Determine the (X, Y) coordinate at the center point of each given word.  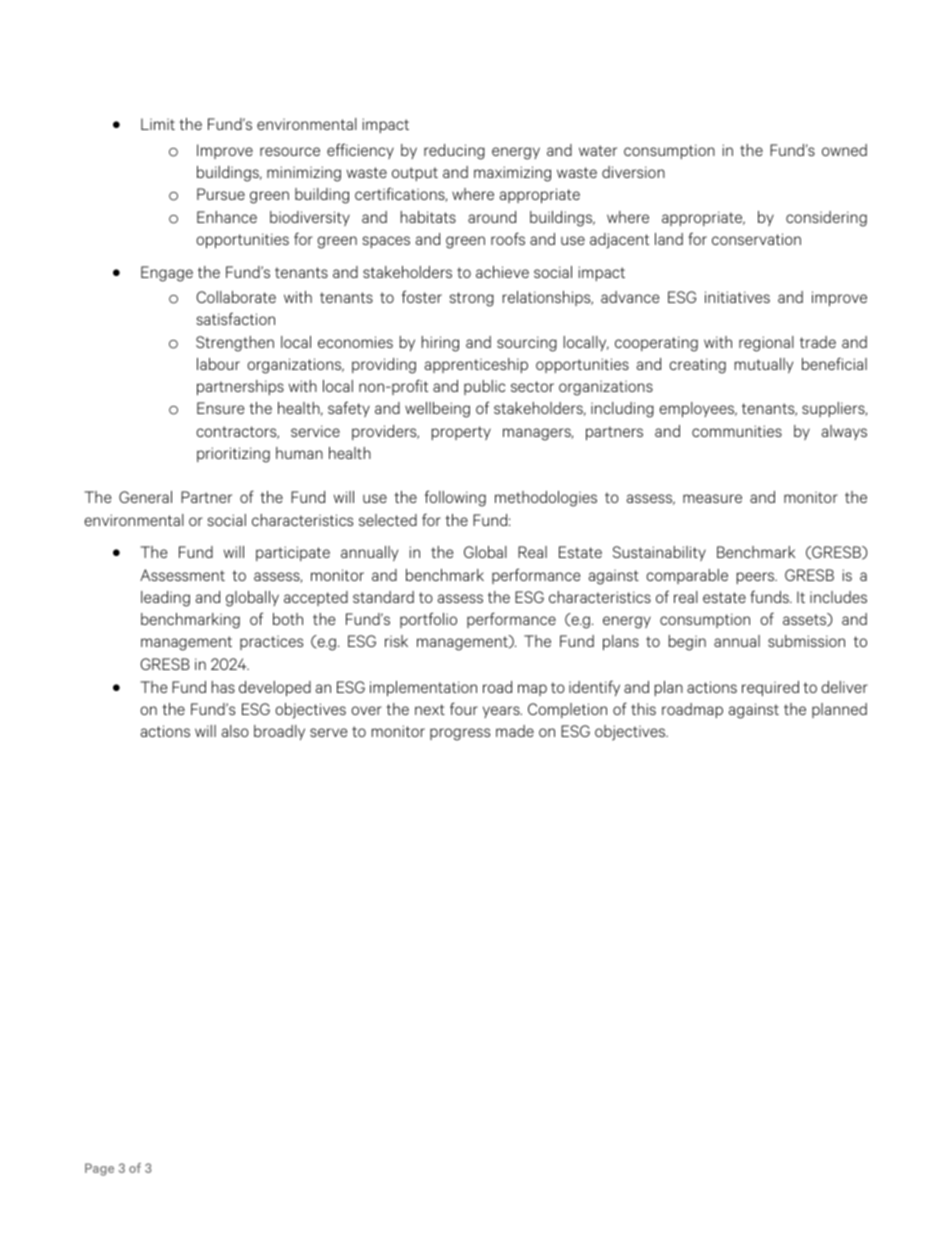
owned (844, 150)
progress (460, 734)
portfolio (428, 620)
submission (806, 641)
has (223, 687)
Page (99, 1169)
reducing (454, 152)
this (643, 709)
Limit (158, 124)
